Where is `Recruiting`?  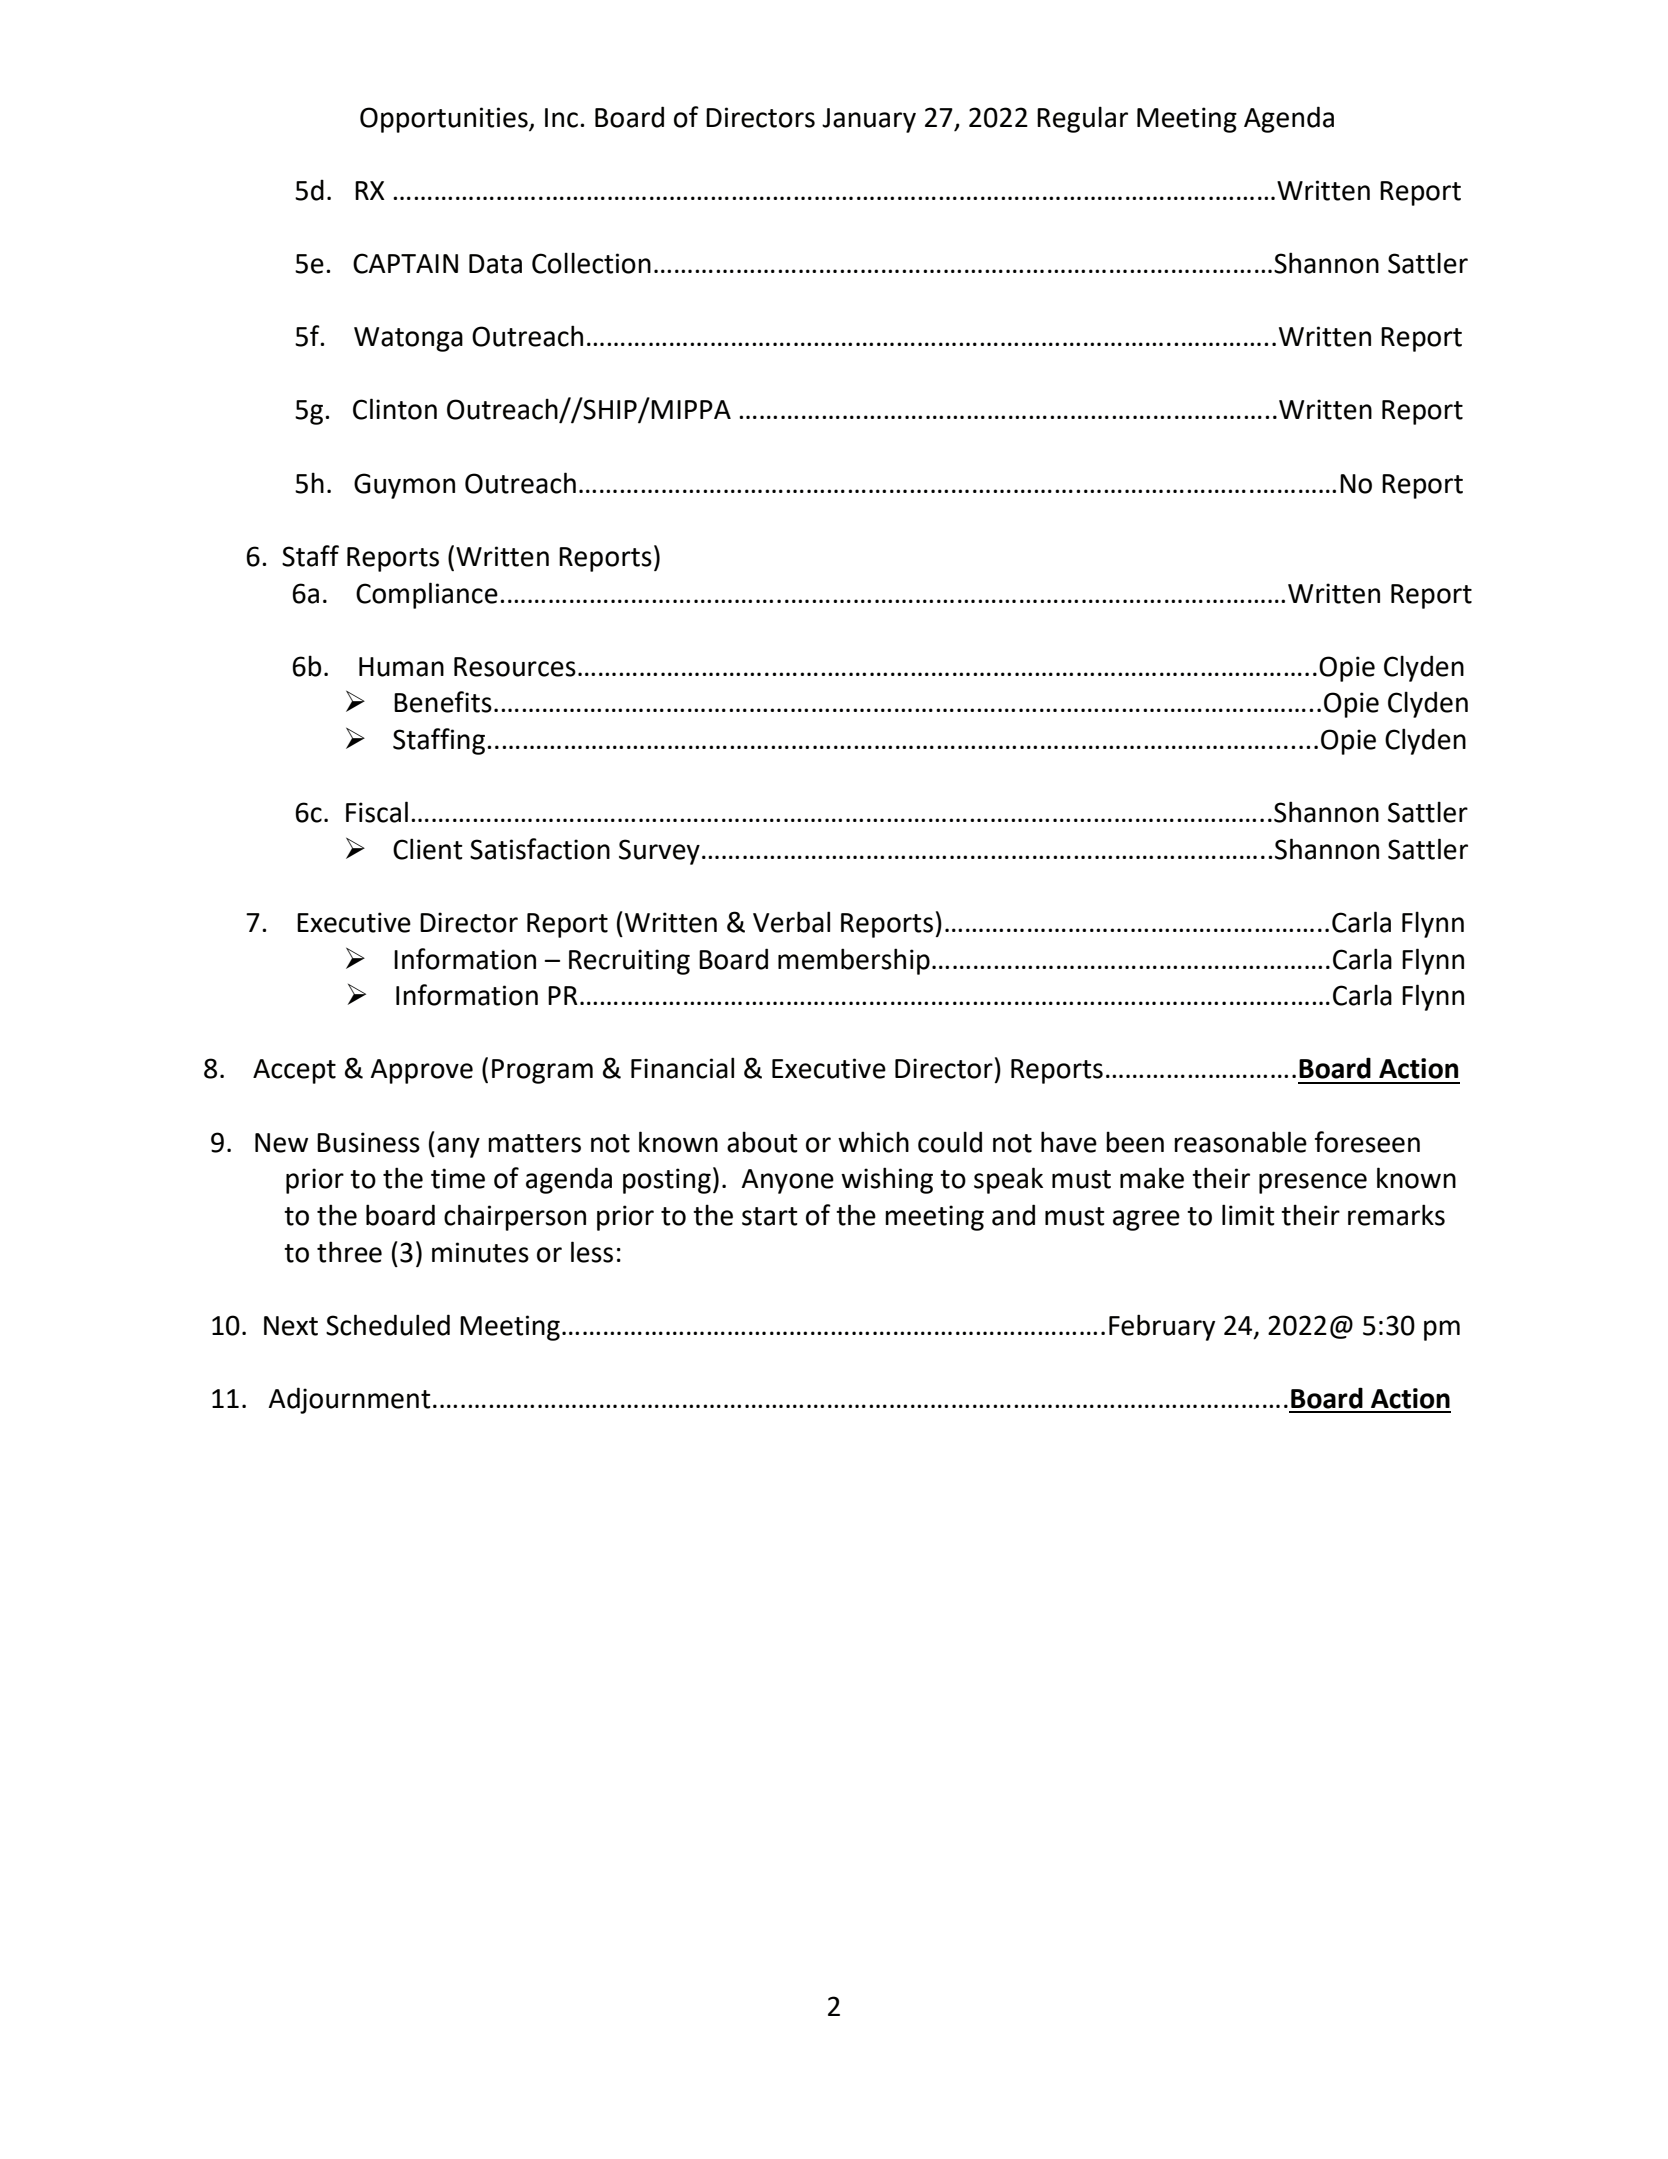
Recruiting is located at coordinates (629, 962).
